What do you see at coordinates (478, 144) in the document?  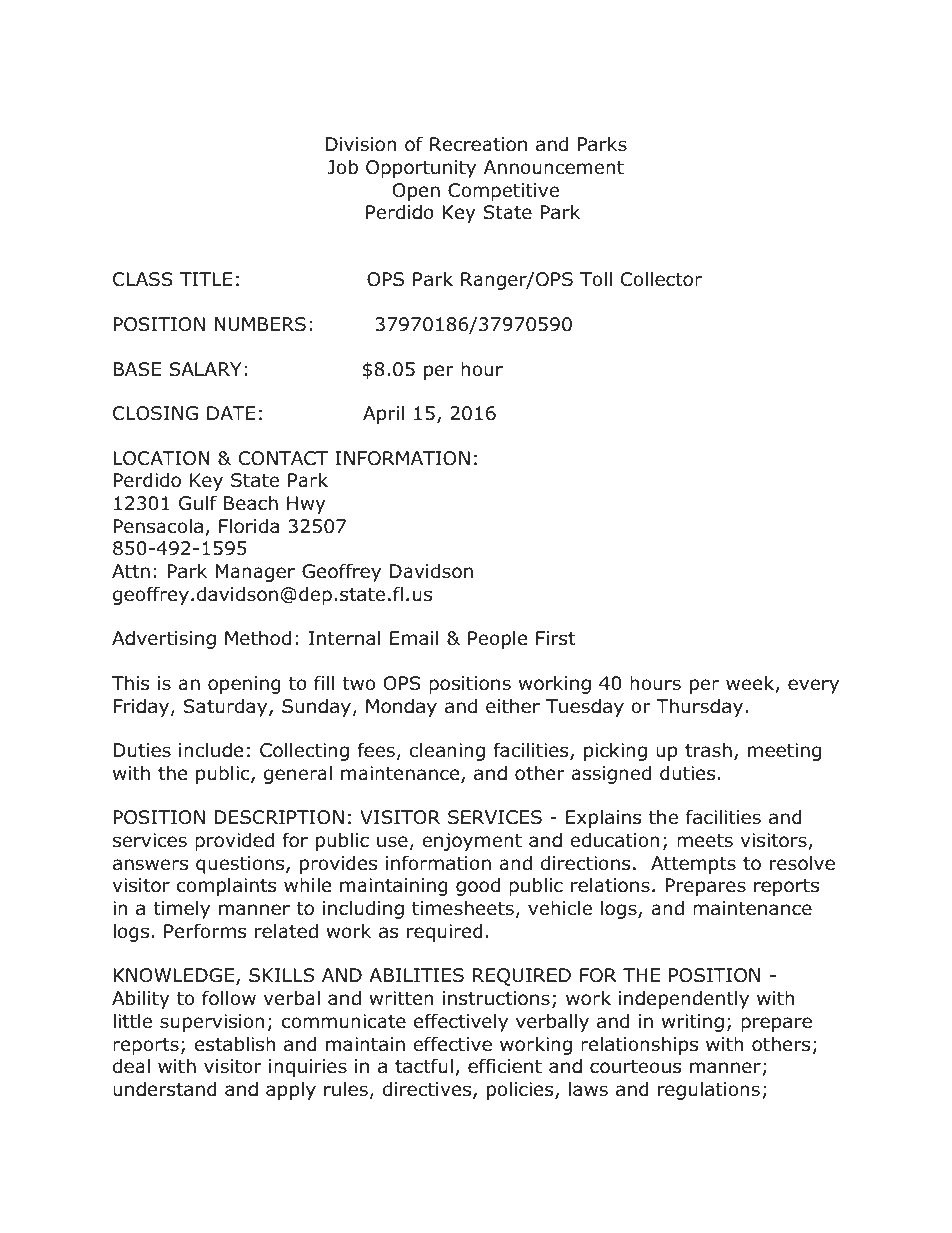 I see `Recreation` at bounding box center [478, 144].
